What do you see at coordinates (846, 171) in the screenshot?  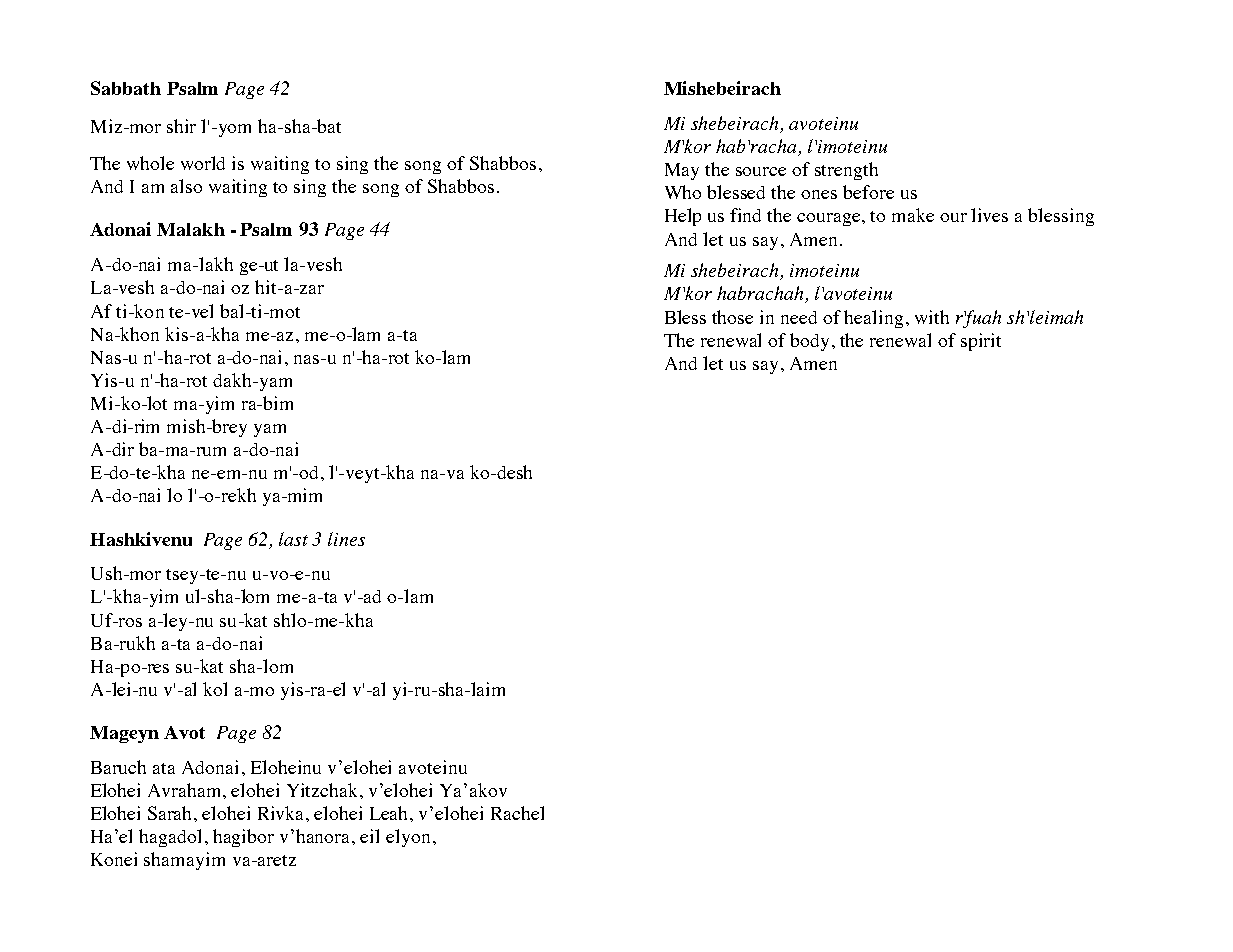 I see `strength` at bounding box center [846, 171].
